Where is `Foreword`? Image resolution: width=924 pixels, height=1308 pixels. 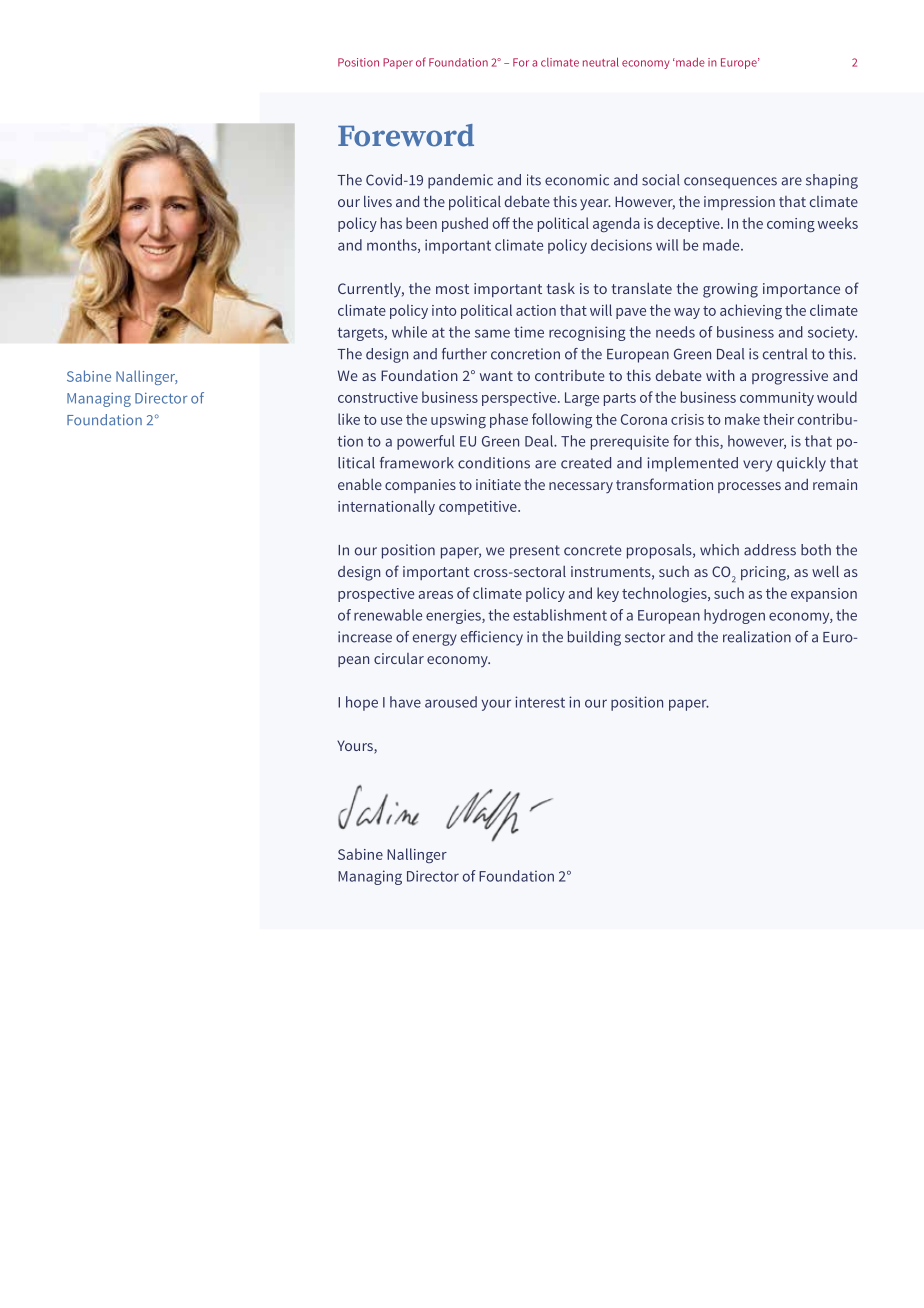 Foreword is located at coordinates (406, 135).
